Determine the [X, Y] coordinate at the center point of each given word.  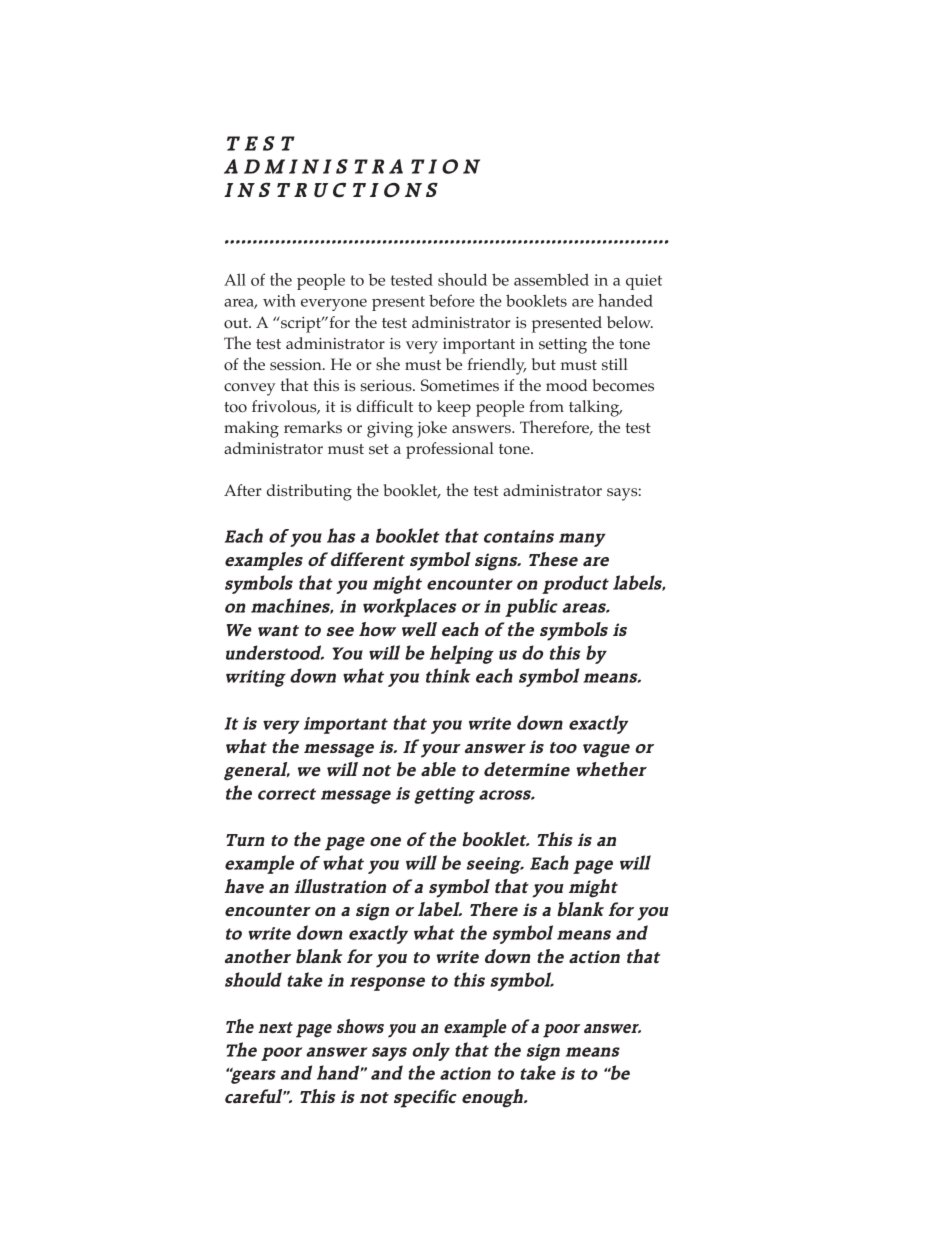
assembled [551, 279]
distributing [309, 492]
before [452, 300]
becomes [623, 385]
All [235, 279]
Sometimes [460, 385]
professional [450, 450]
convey [249, 389]
